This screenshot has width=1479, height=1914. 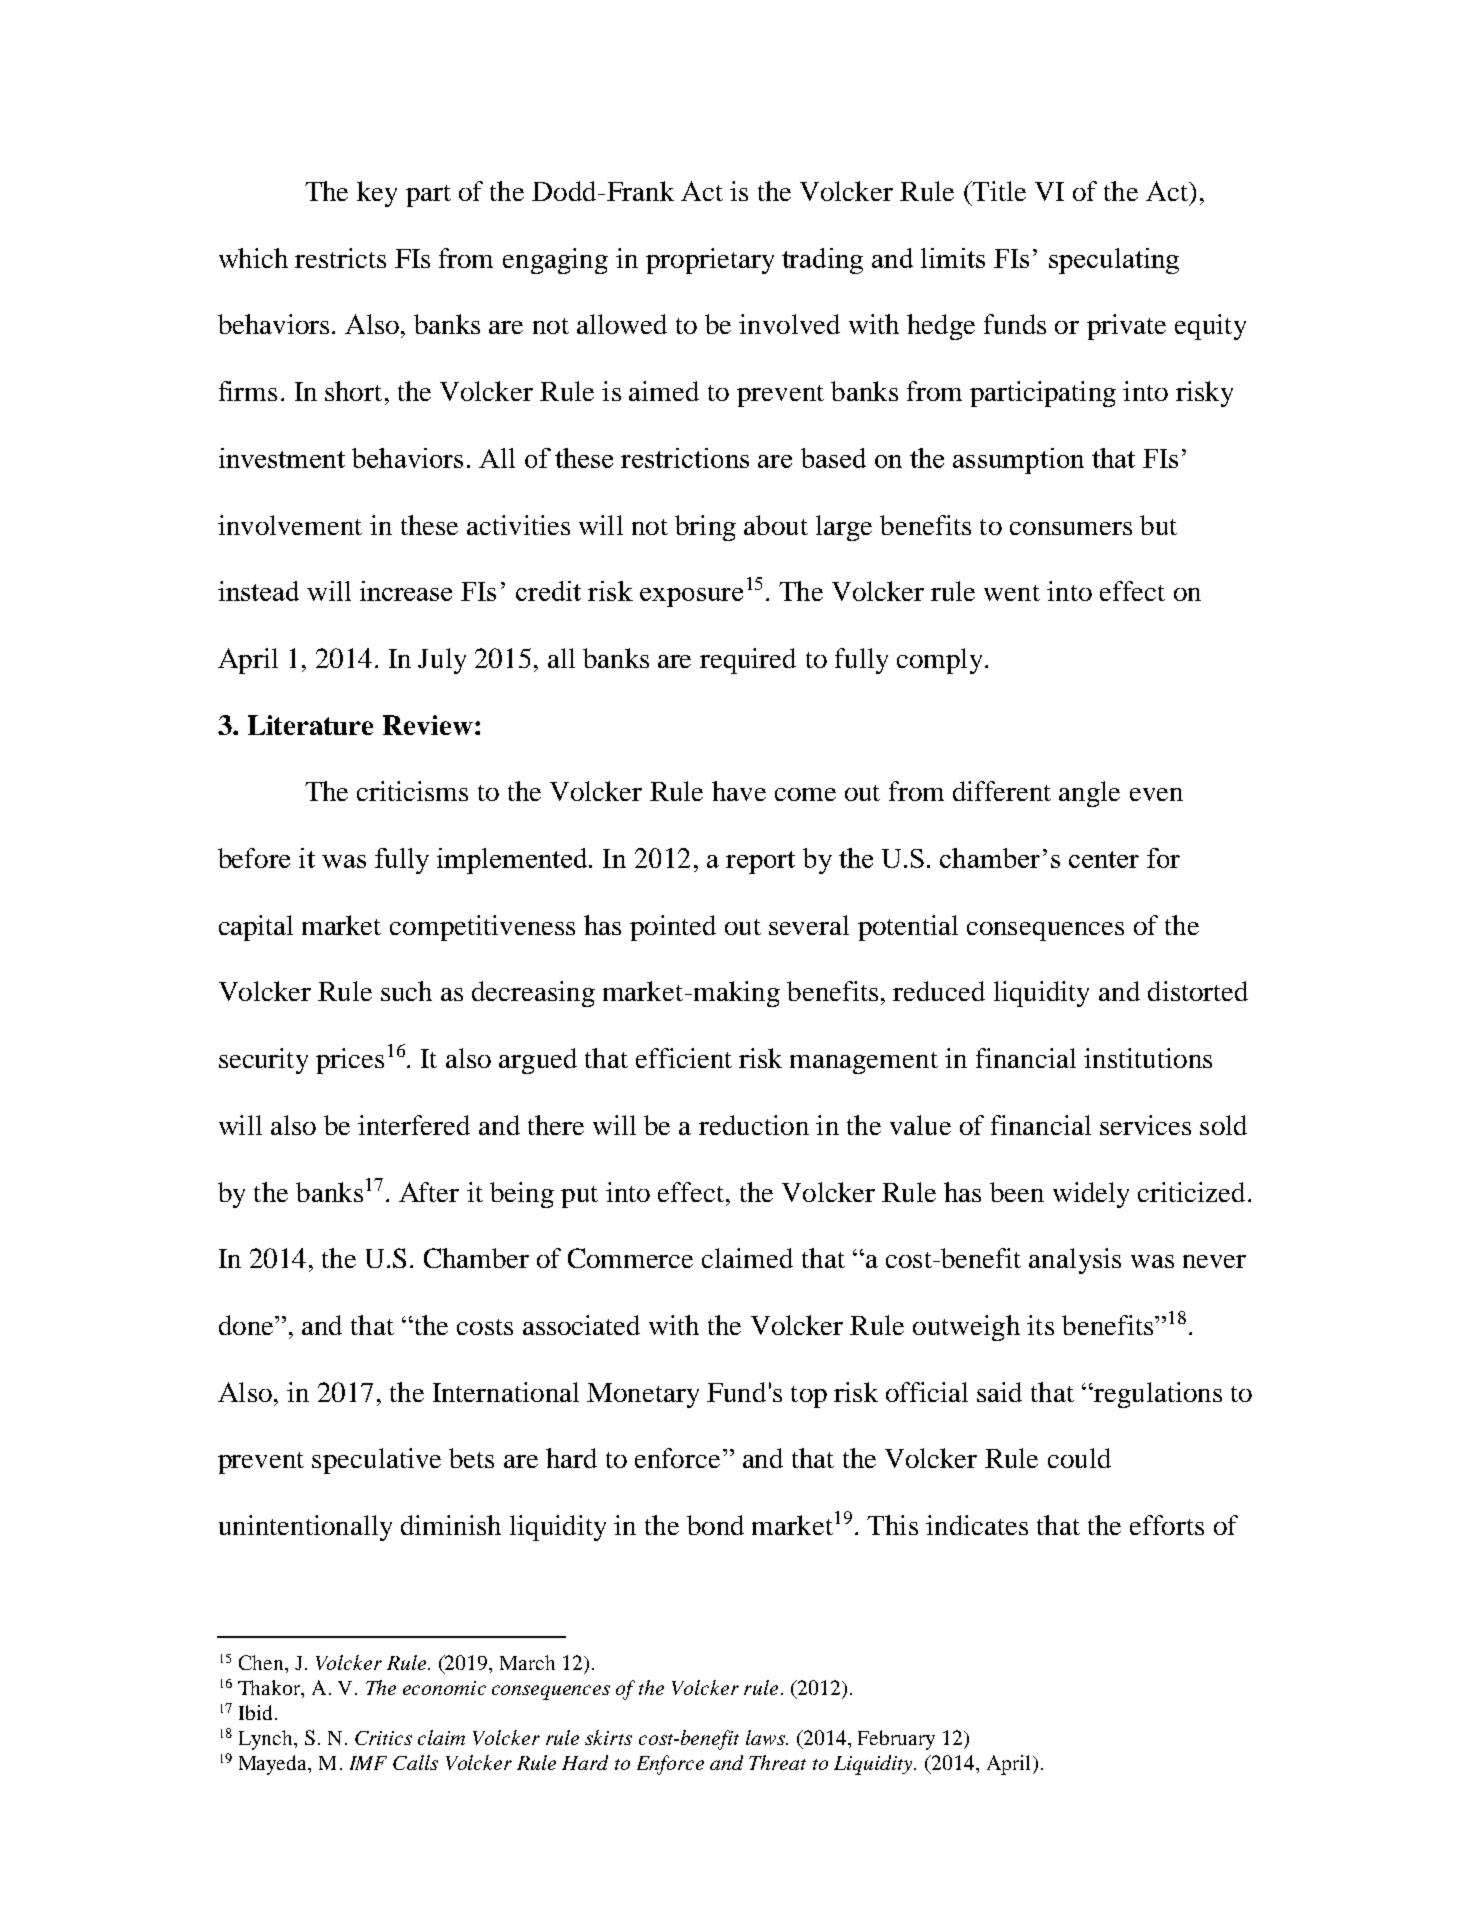 What do you see at coordinates (406, 591) in the screenshot?
I see `increase` at bounding box center [406, 591].
